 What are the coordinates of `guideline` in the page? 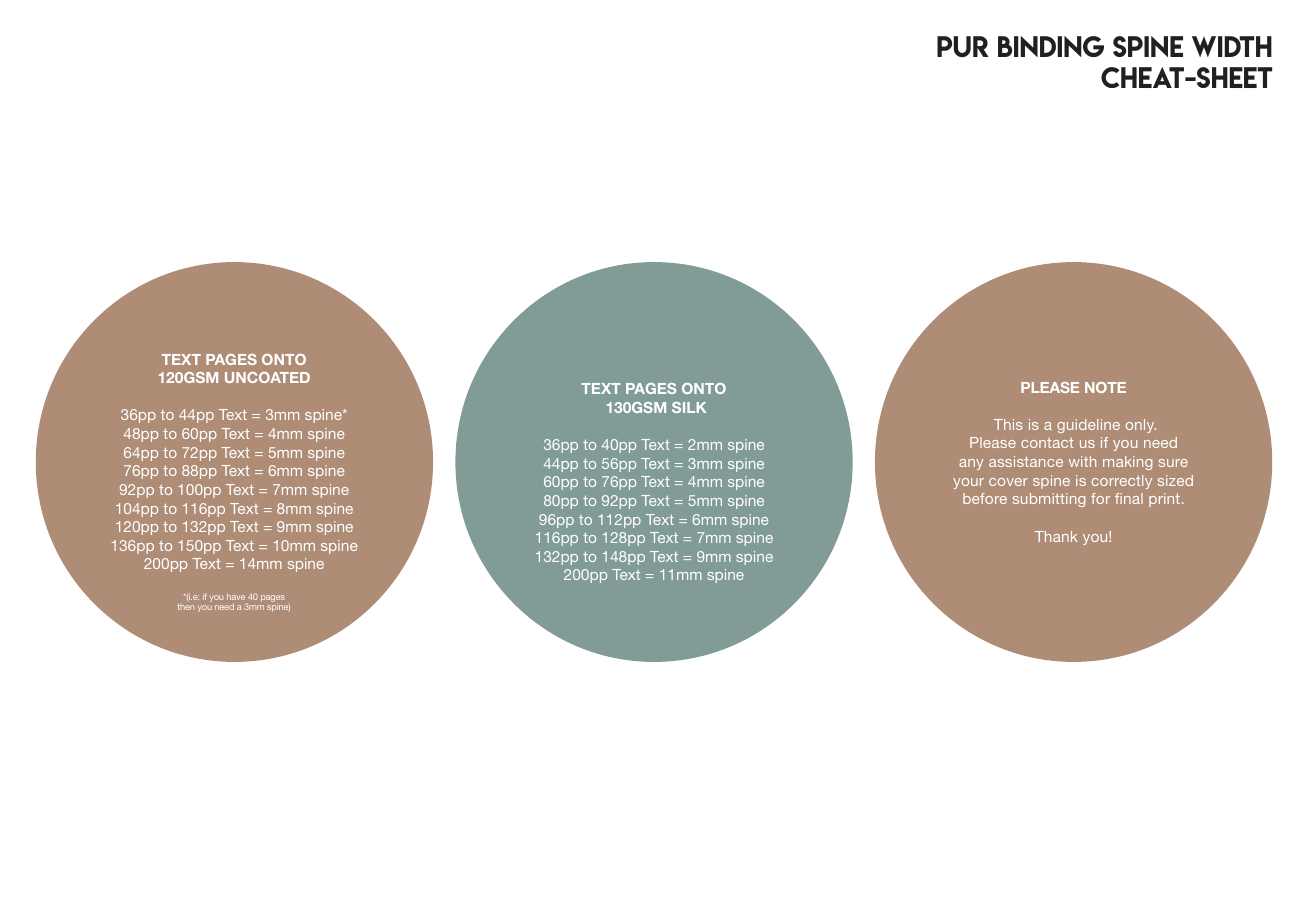 It's located at (1088, 426).
